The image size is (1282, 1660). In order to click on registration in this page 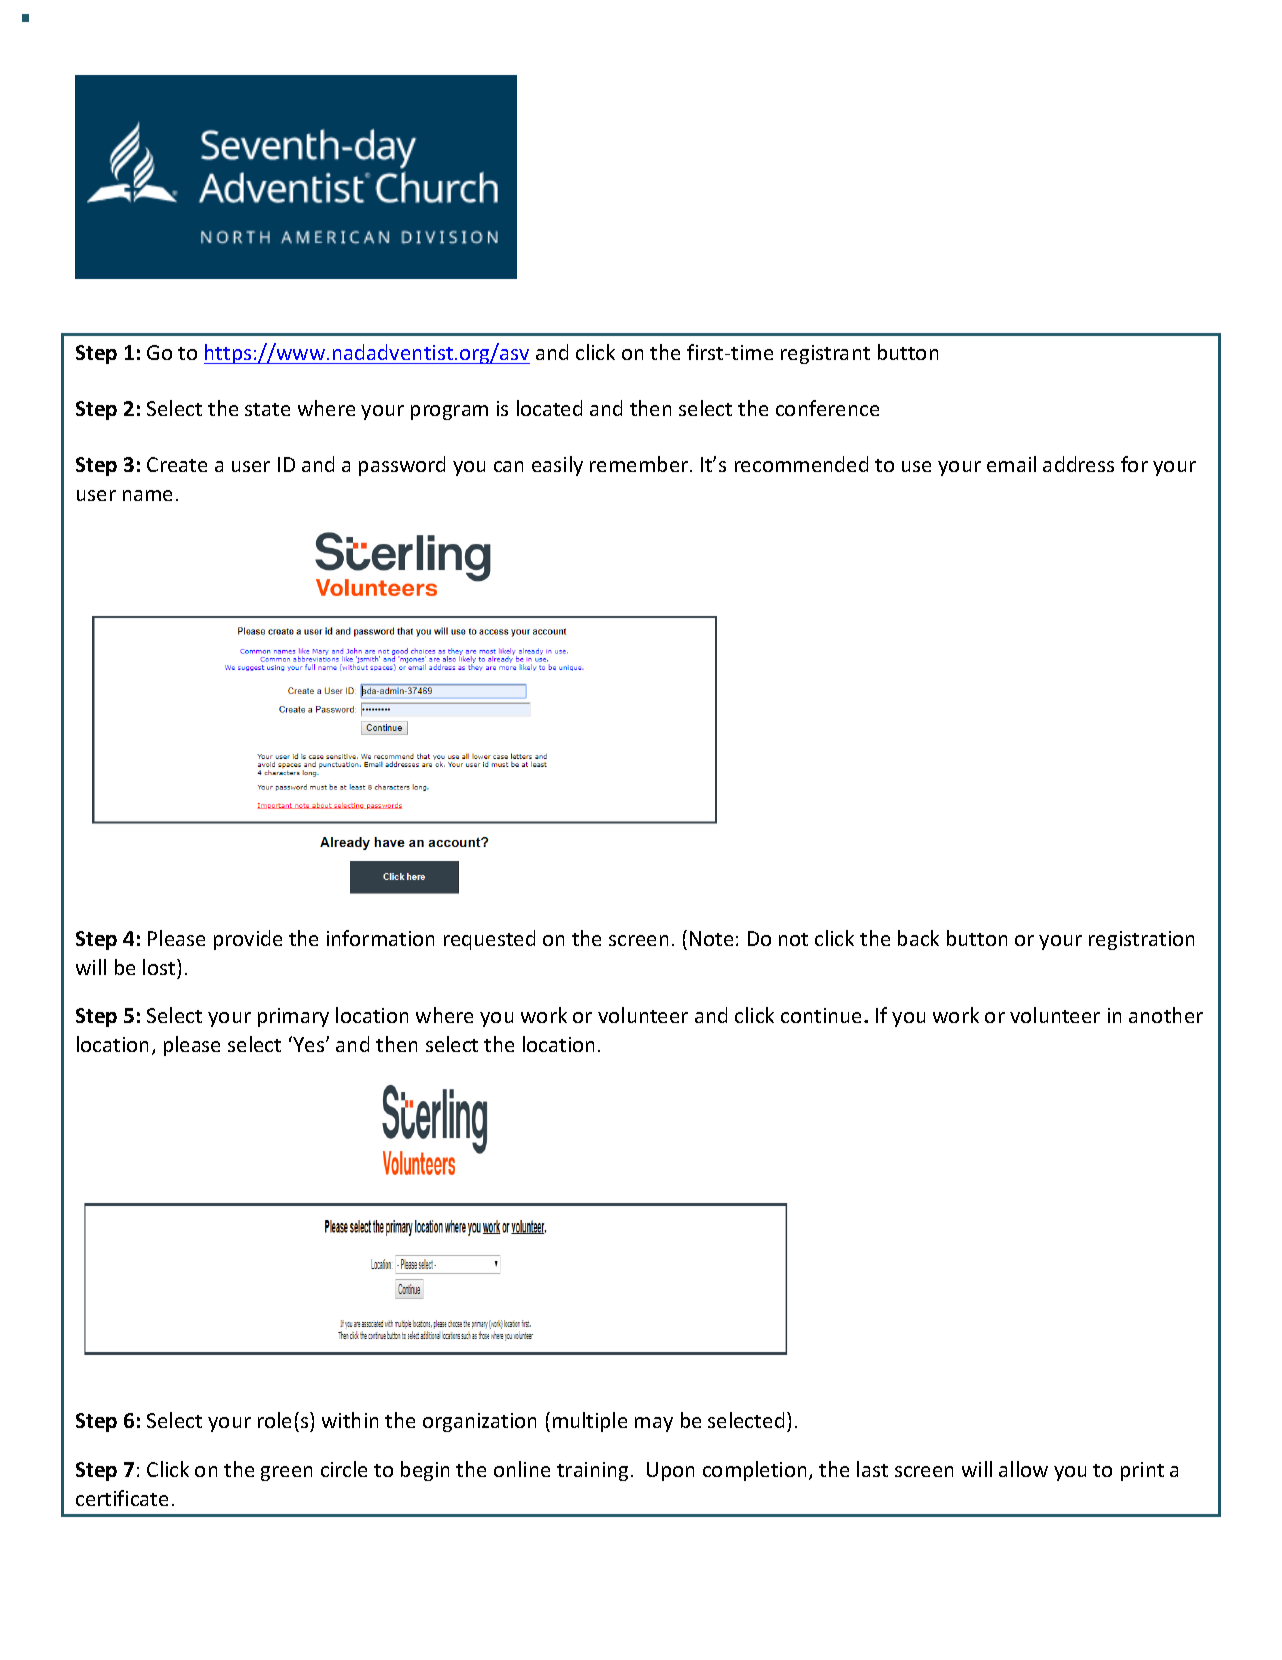, I will do `click(1141, 940)`.
